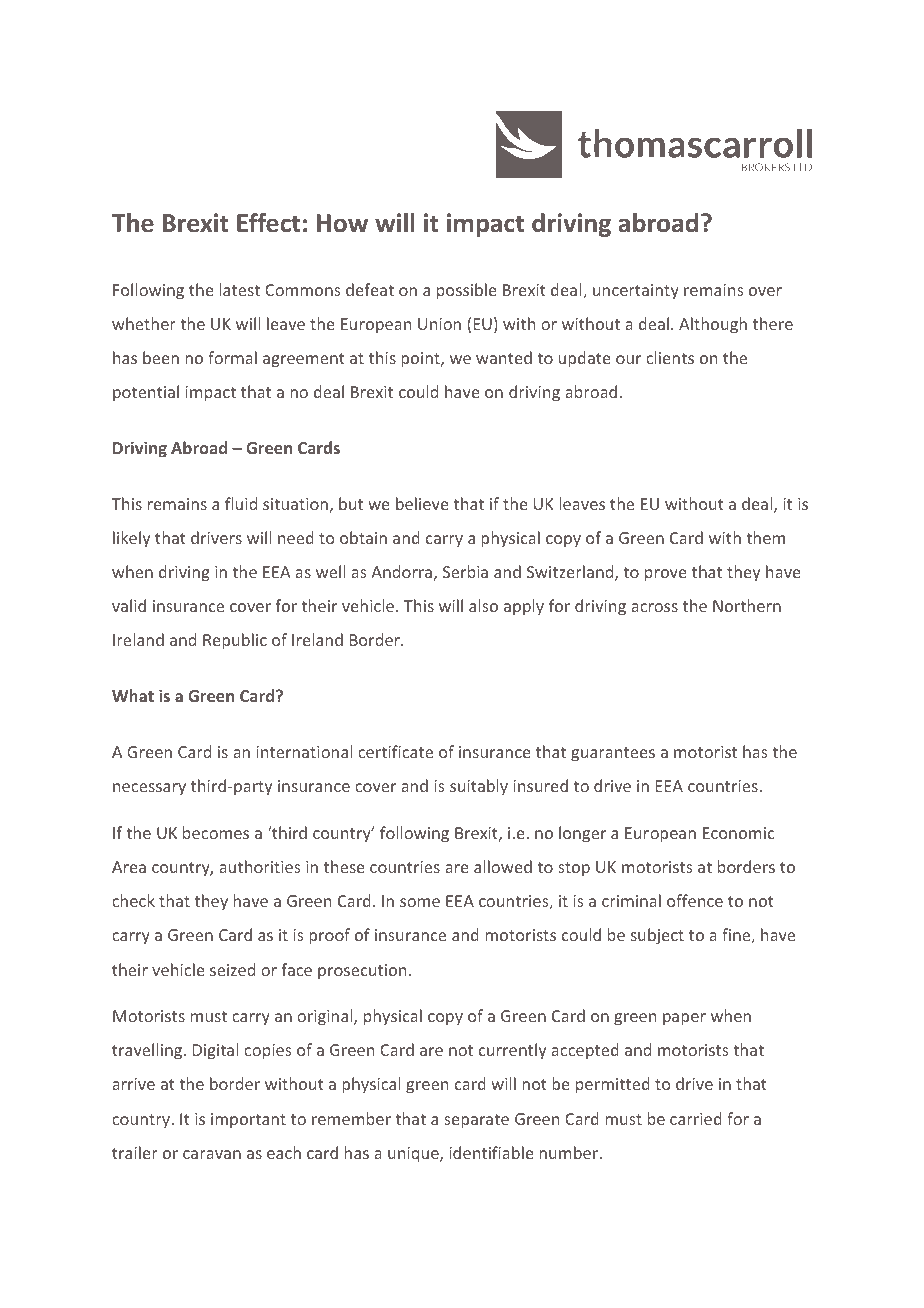 The width and height of the image is (924, 1308). What do you see at coordinates (395, 751) in the image?
I see `certificate` at bounding box center [395, 751].
